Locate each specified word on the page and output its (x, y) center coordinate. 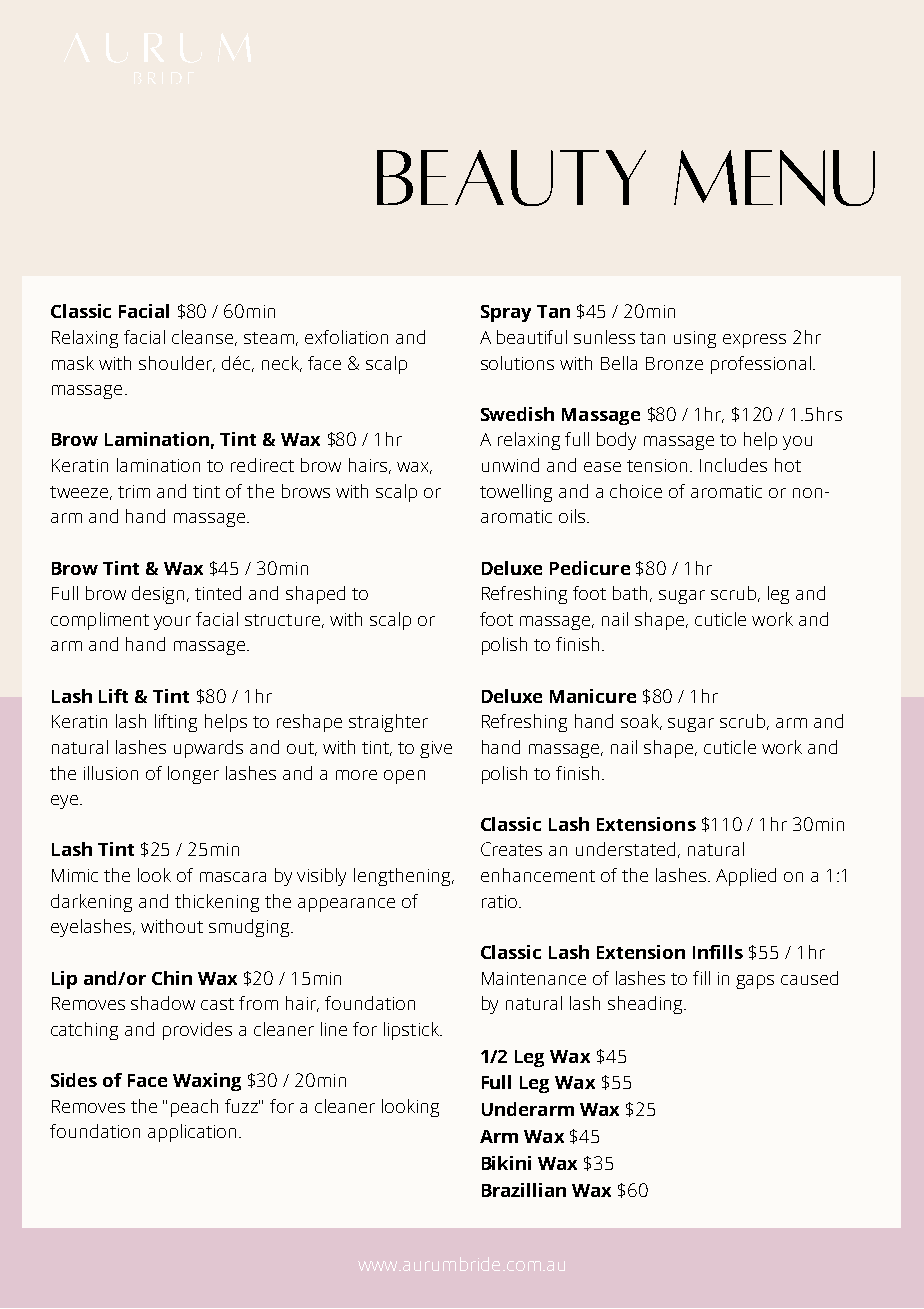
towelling (516, 493)
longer (193, 775)
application (192, 1133)
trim (134, 491)
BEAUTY (511, 178)
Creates (511, 849)
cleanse (204, 338)
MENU (774, 178)
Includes (733, 465)
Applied (746, 877)
